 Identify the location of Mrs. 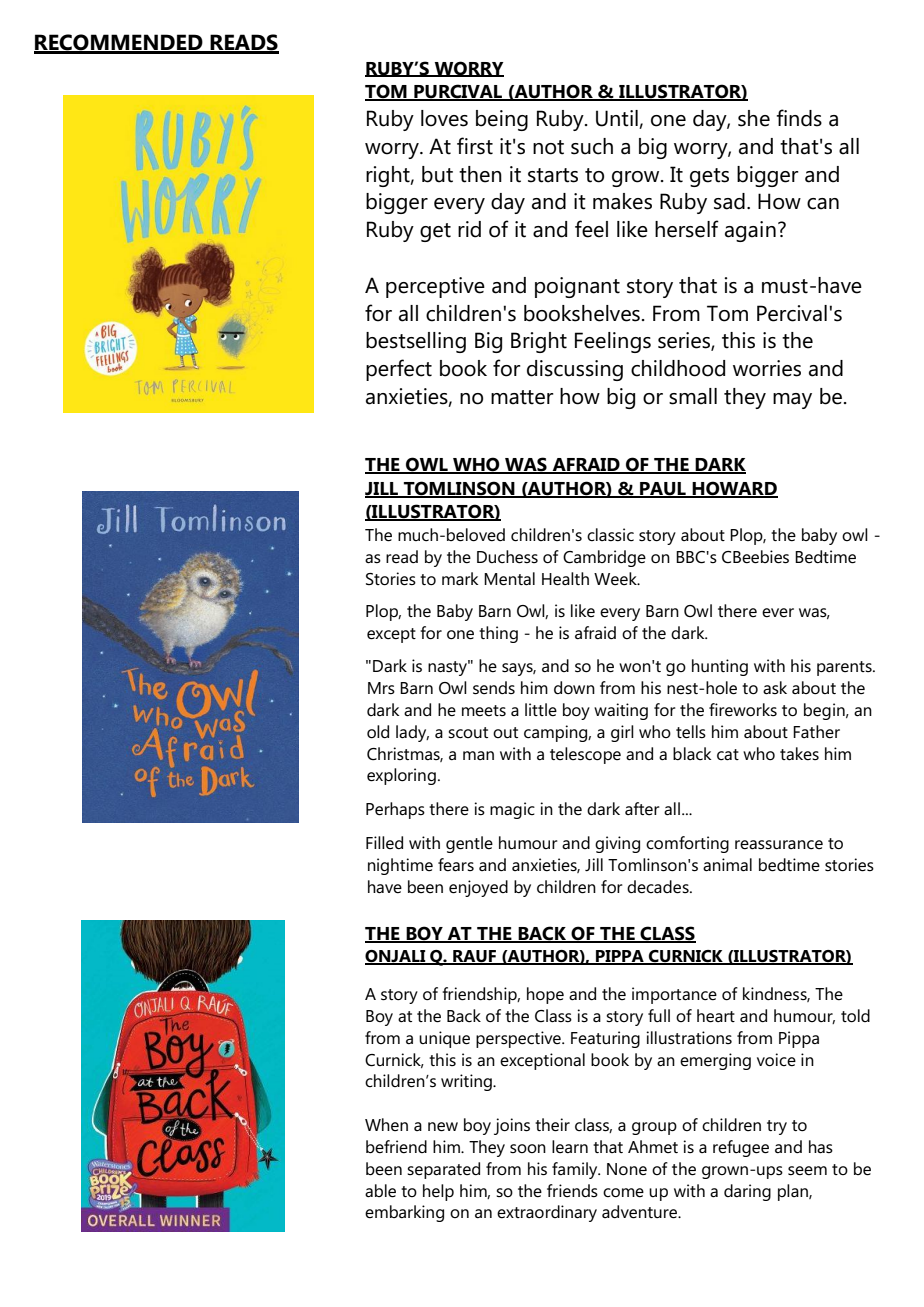
(381, 688).
